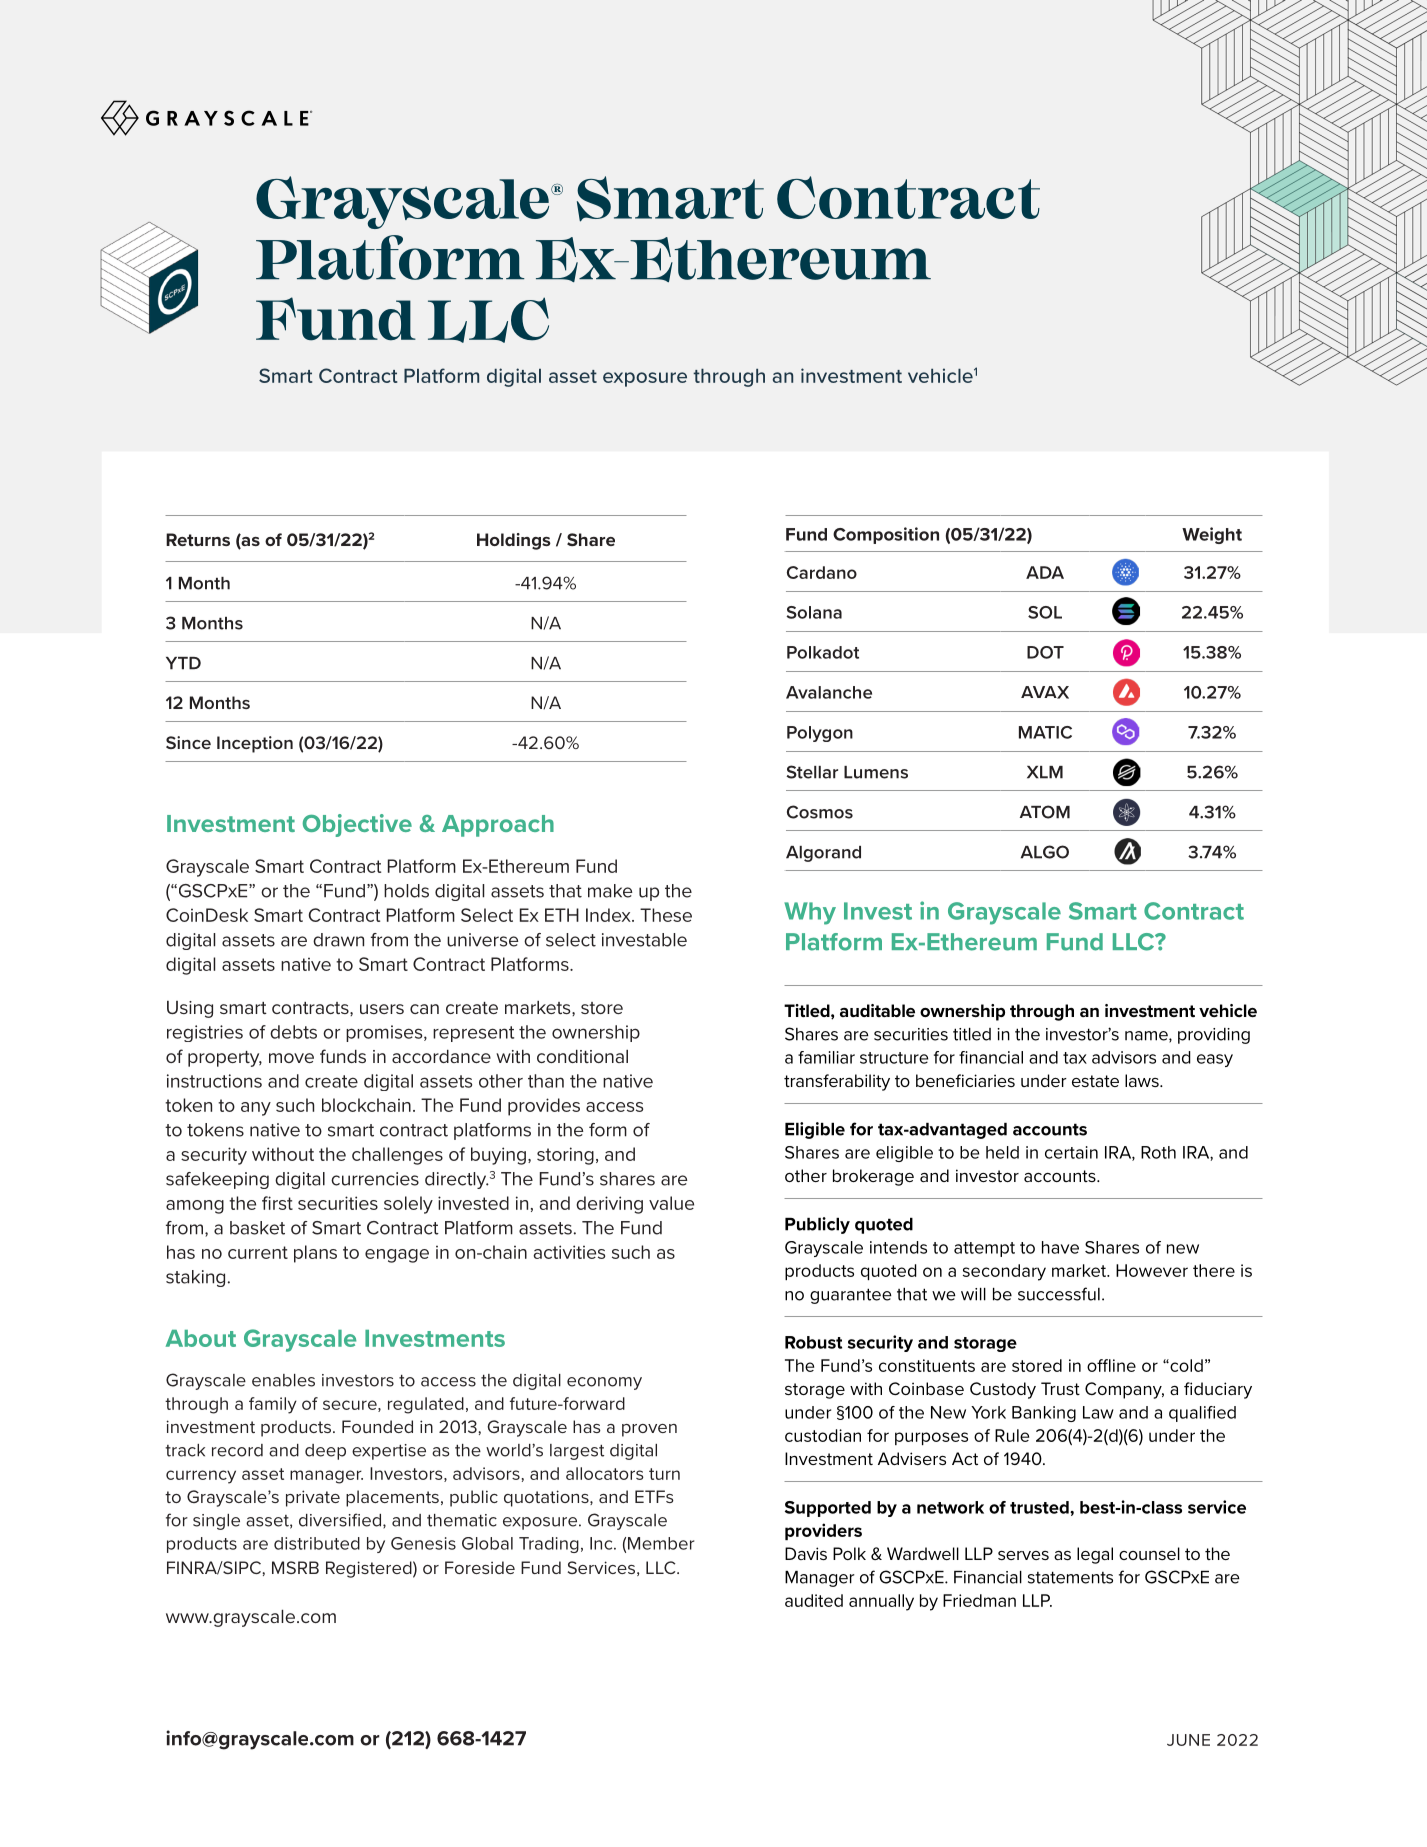 The width and height of the screenshot is (1427, 1847). Describe the element at coordinates (1044, 1414) in the screenshot. I see `Banking` at that location.
